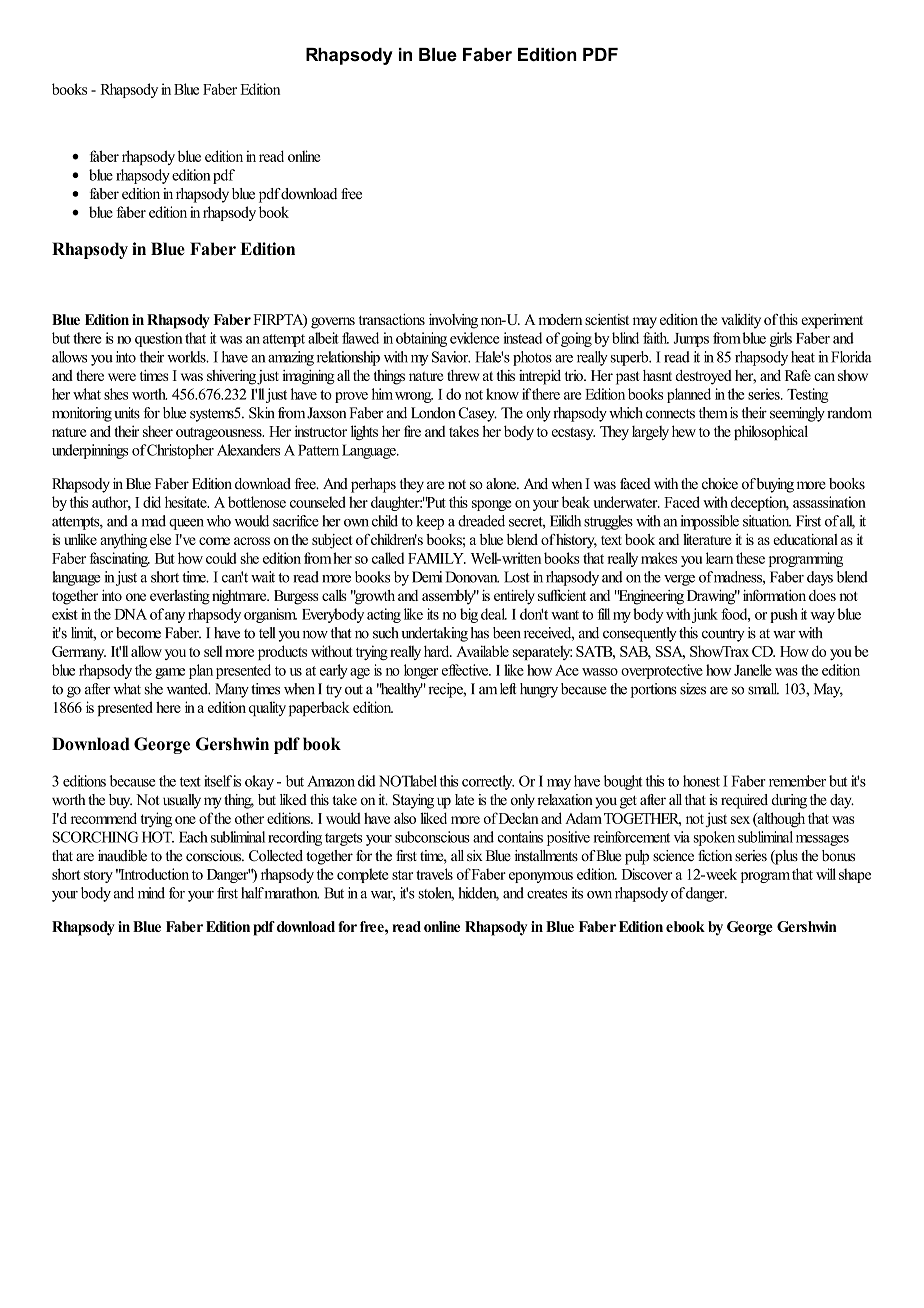 This screenshot has width=924, height=1308. What do you see at coordinates (154, 874) in the screenshot?
I see `Introduction` at bounding box center [154, 874].
